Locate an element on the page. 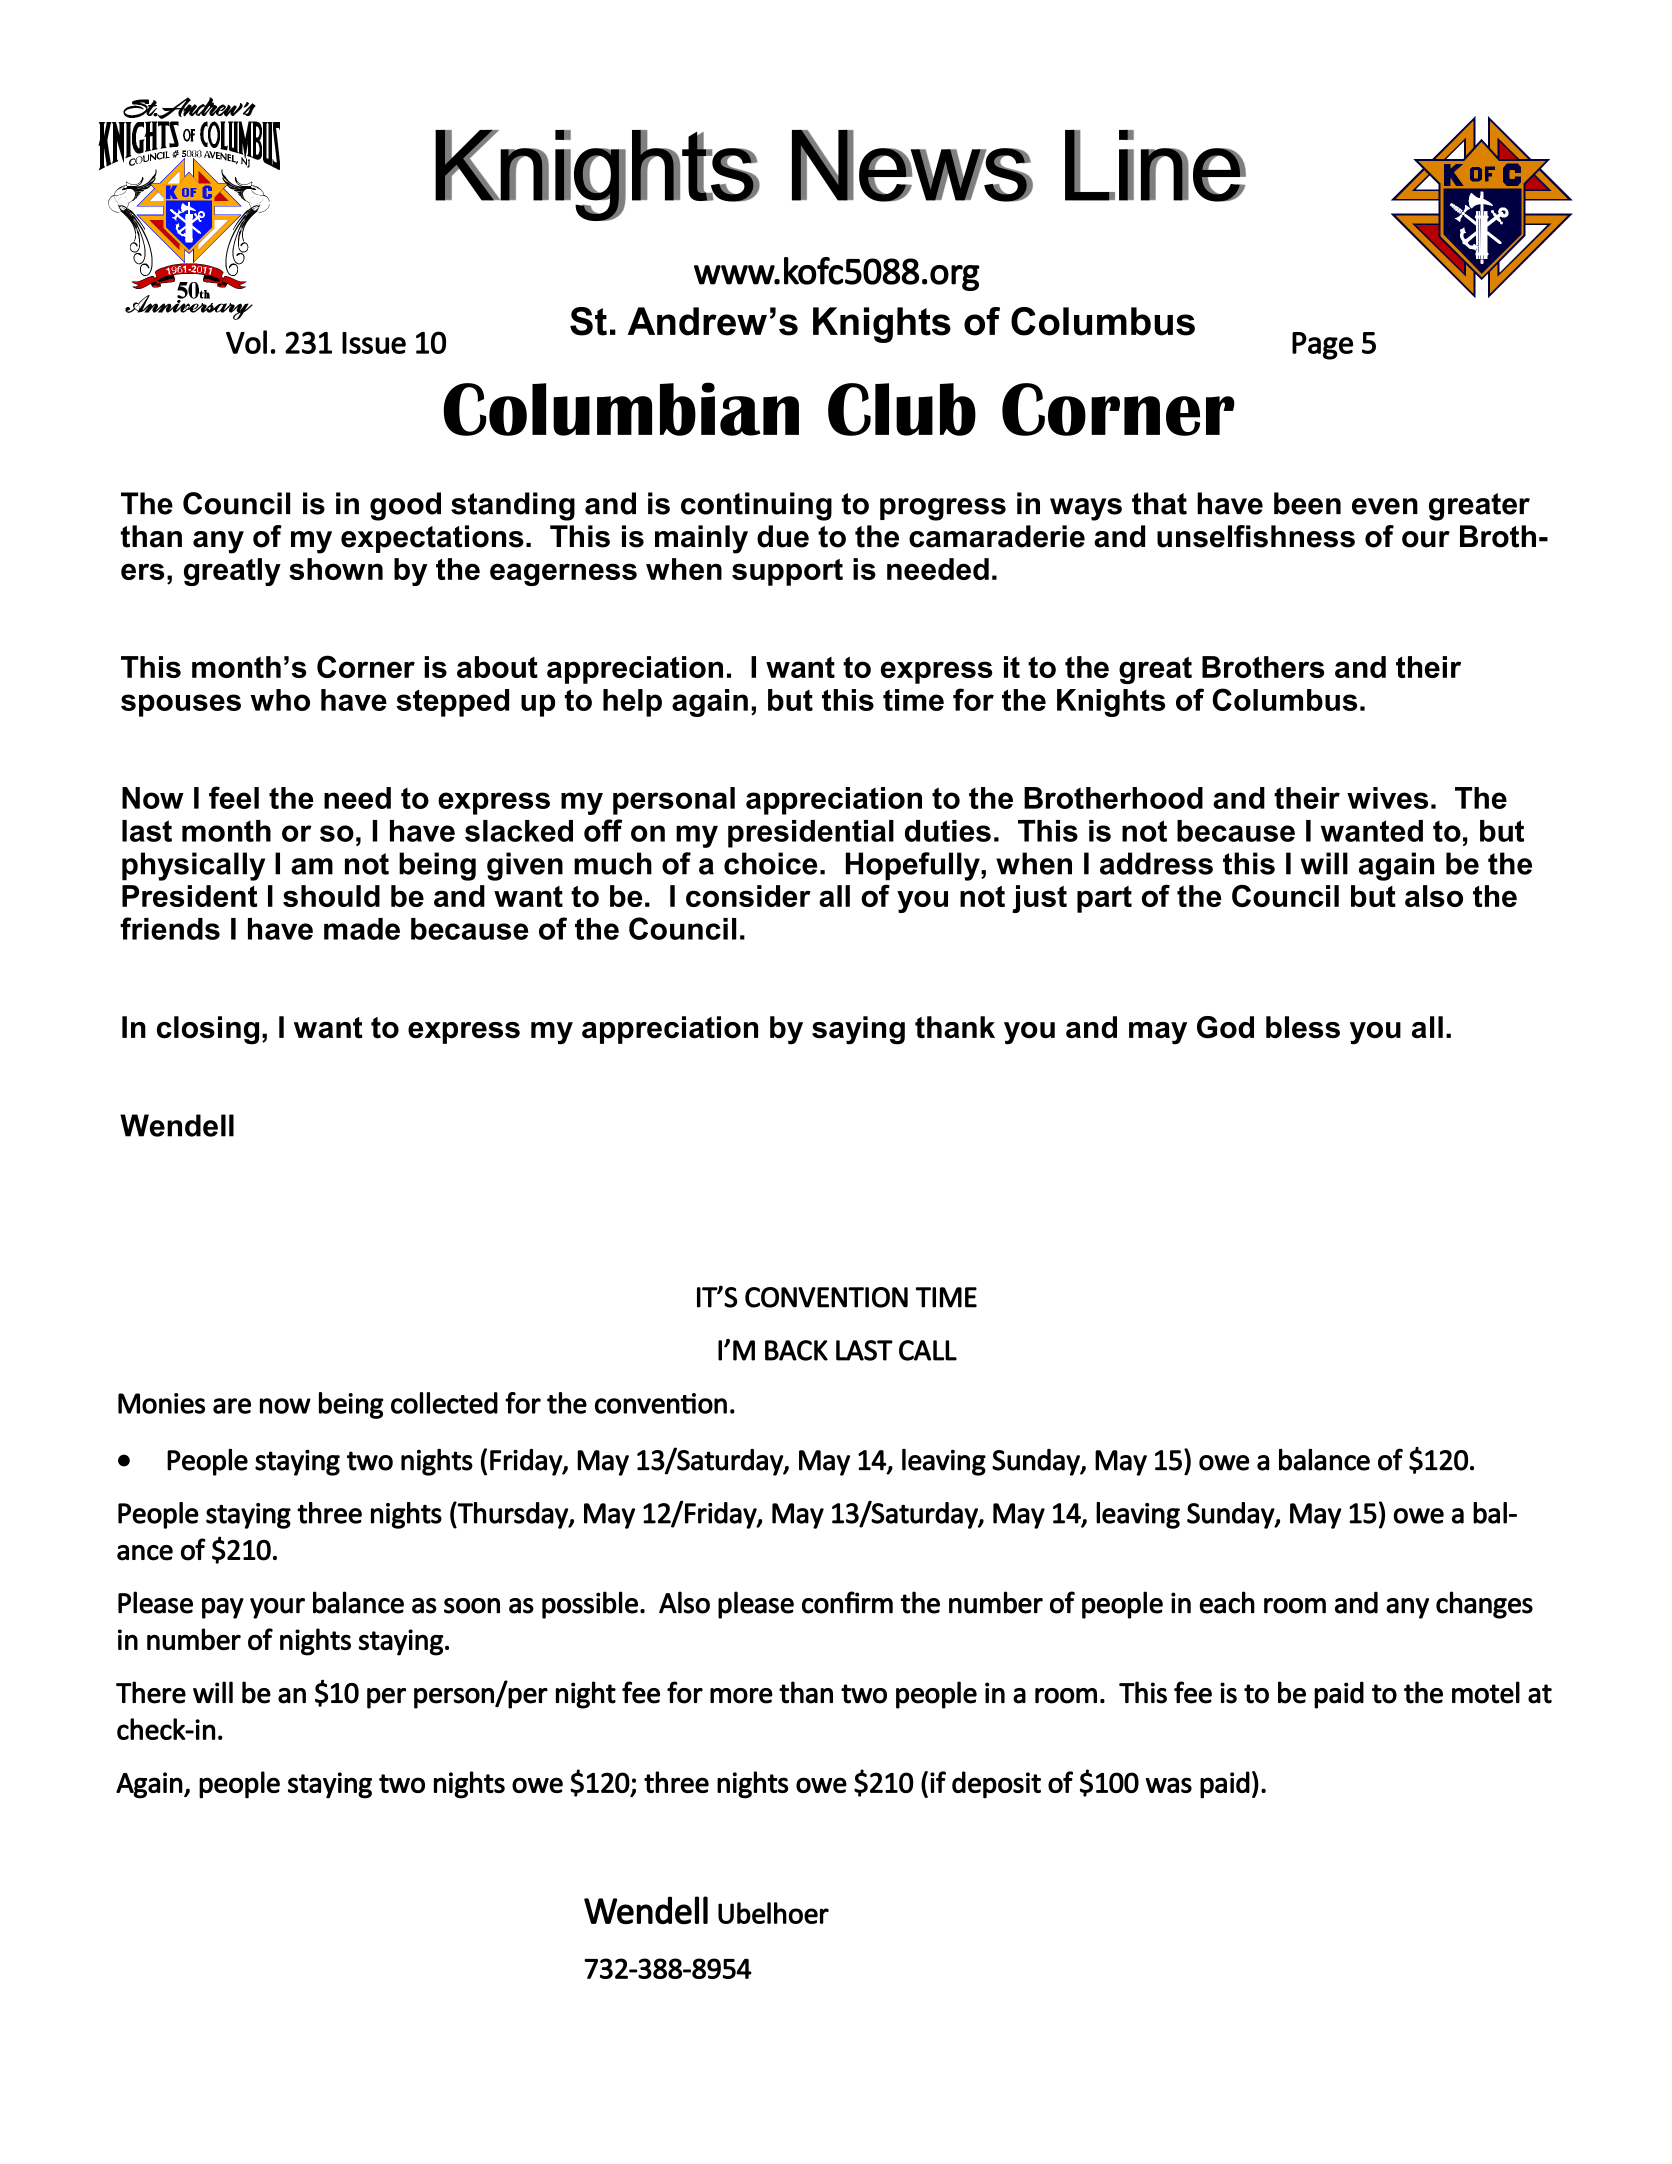 The height and width of the document is (2164, 1672). BACK is located at coordinates (796, 1350).
